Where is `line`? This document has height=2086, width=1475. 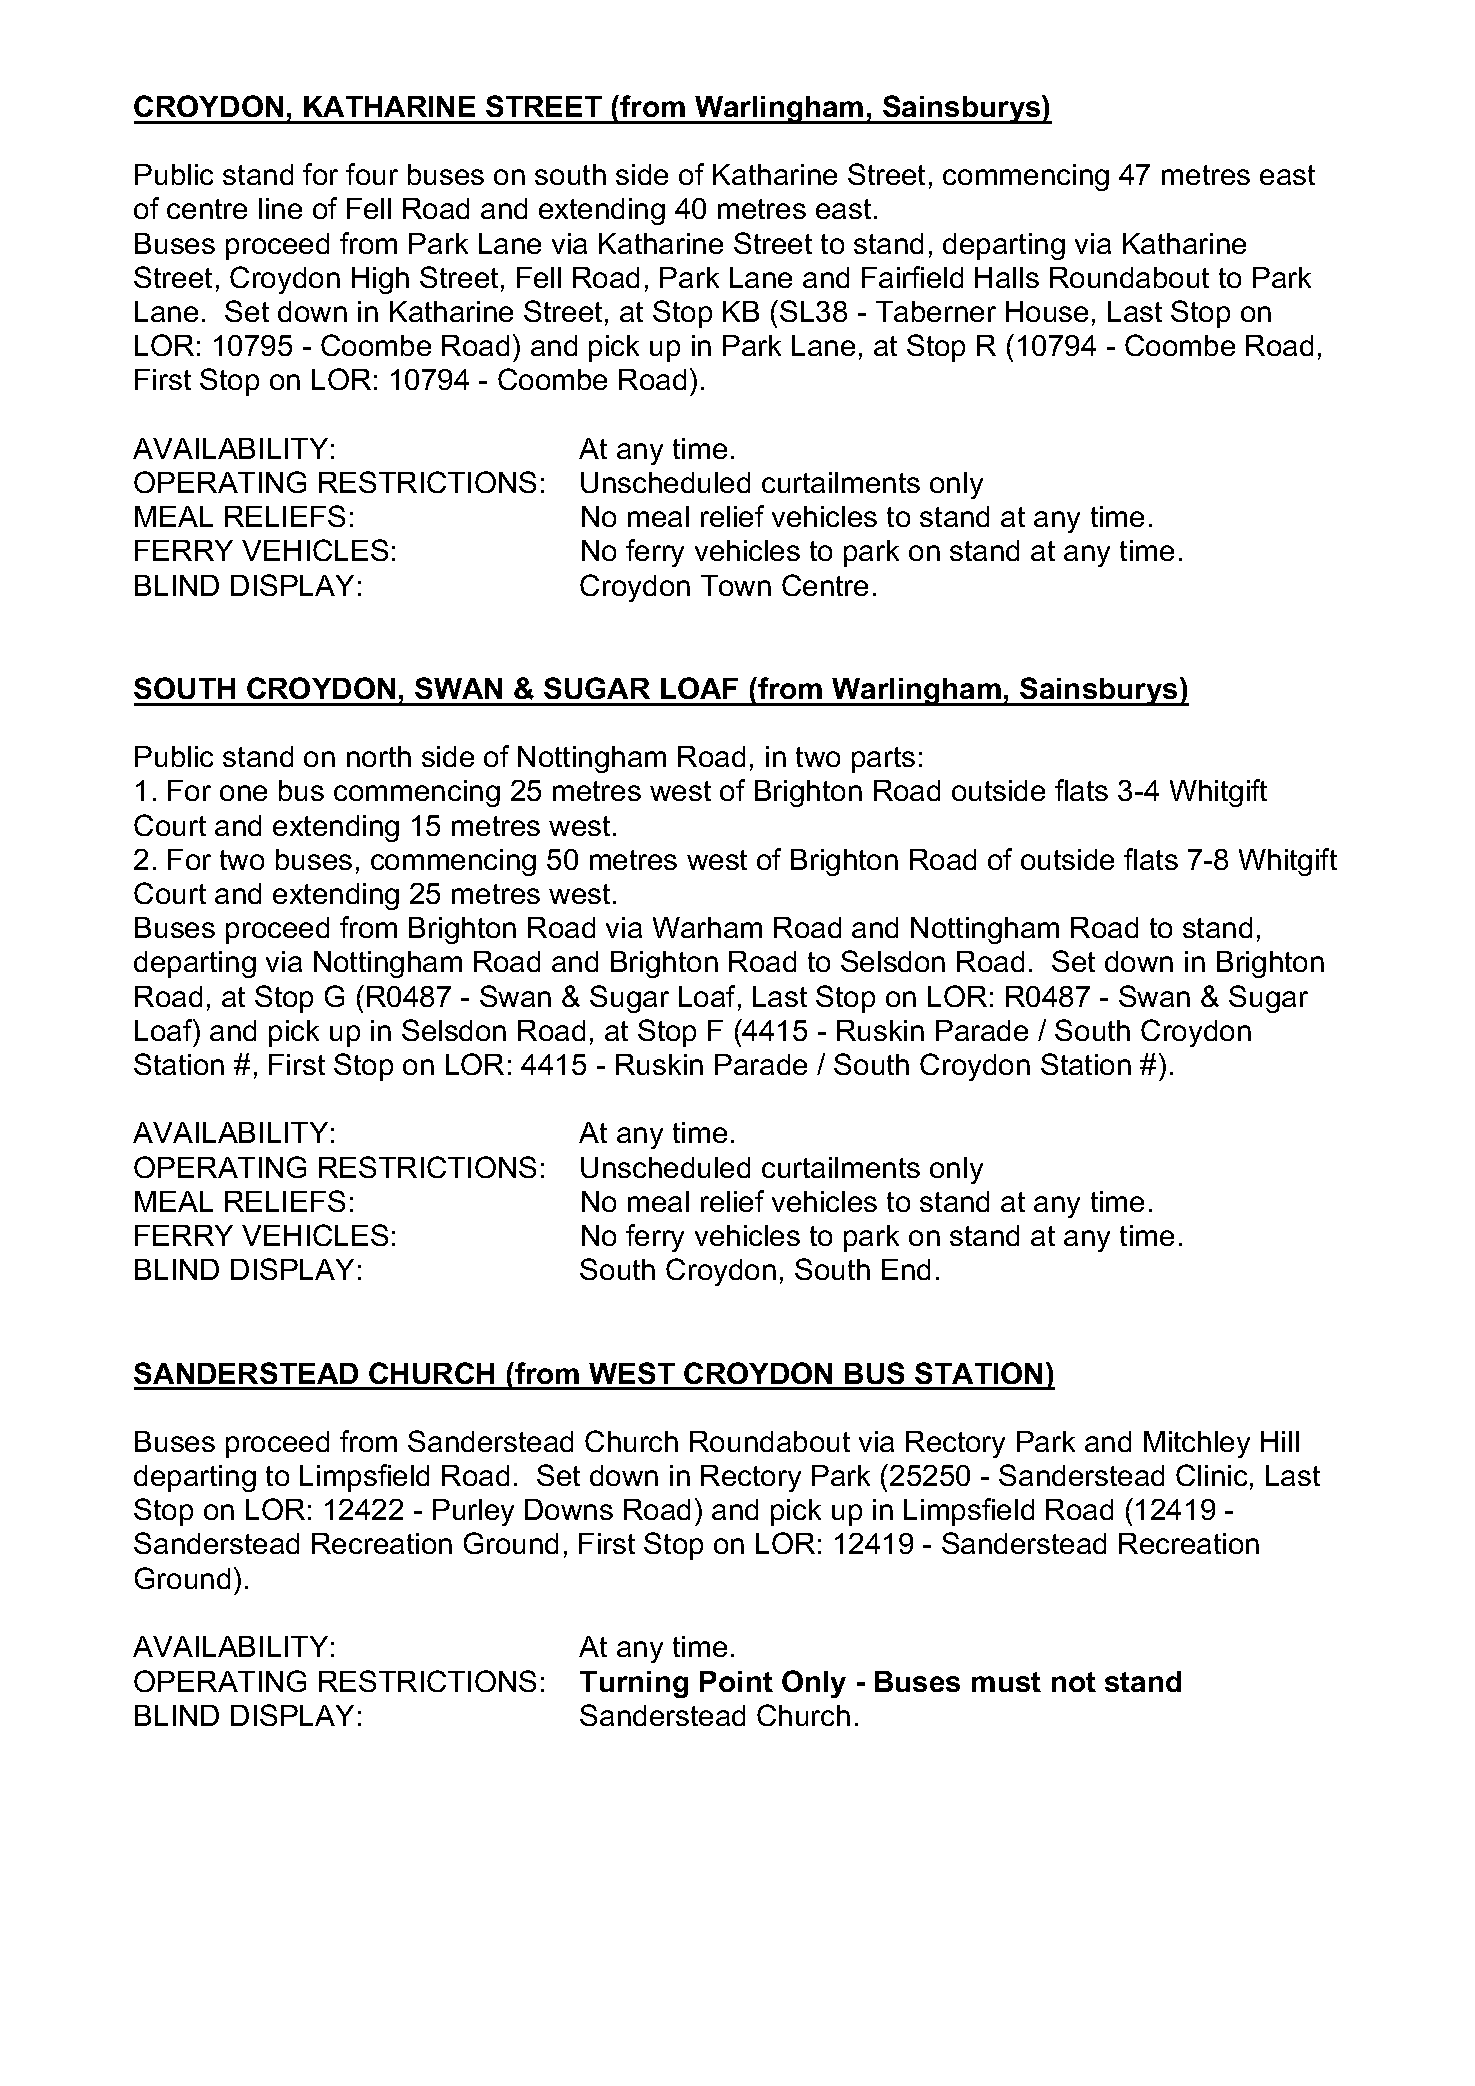
line is located at coordinates (280, 208).
